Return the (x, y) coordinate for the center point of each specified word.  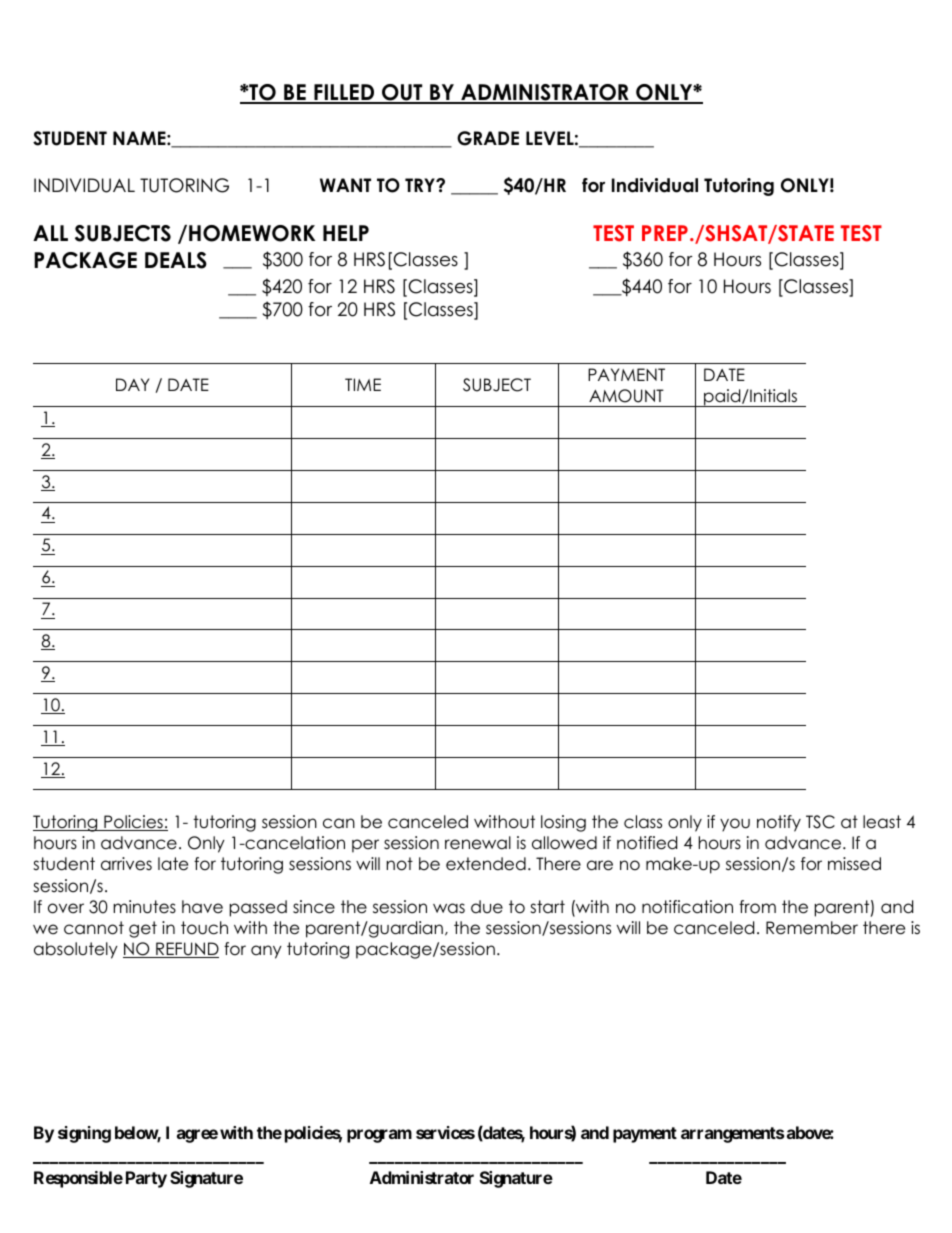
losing (563, 823)
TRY (421, 185)
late (173, 864)
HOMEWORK (252, 233)
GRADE (488, 138)
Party (146, 1179)
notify (779, 823)
